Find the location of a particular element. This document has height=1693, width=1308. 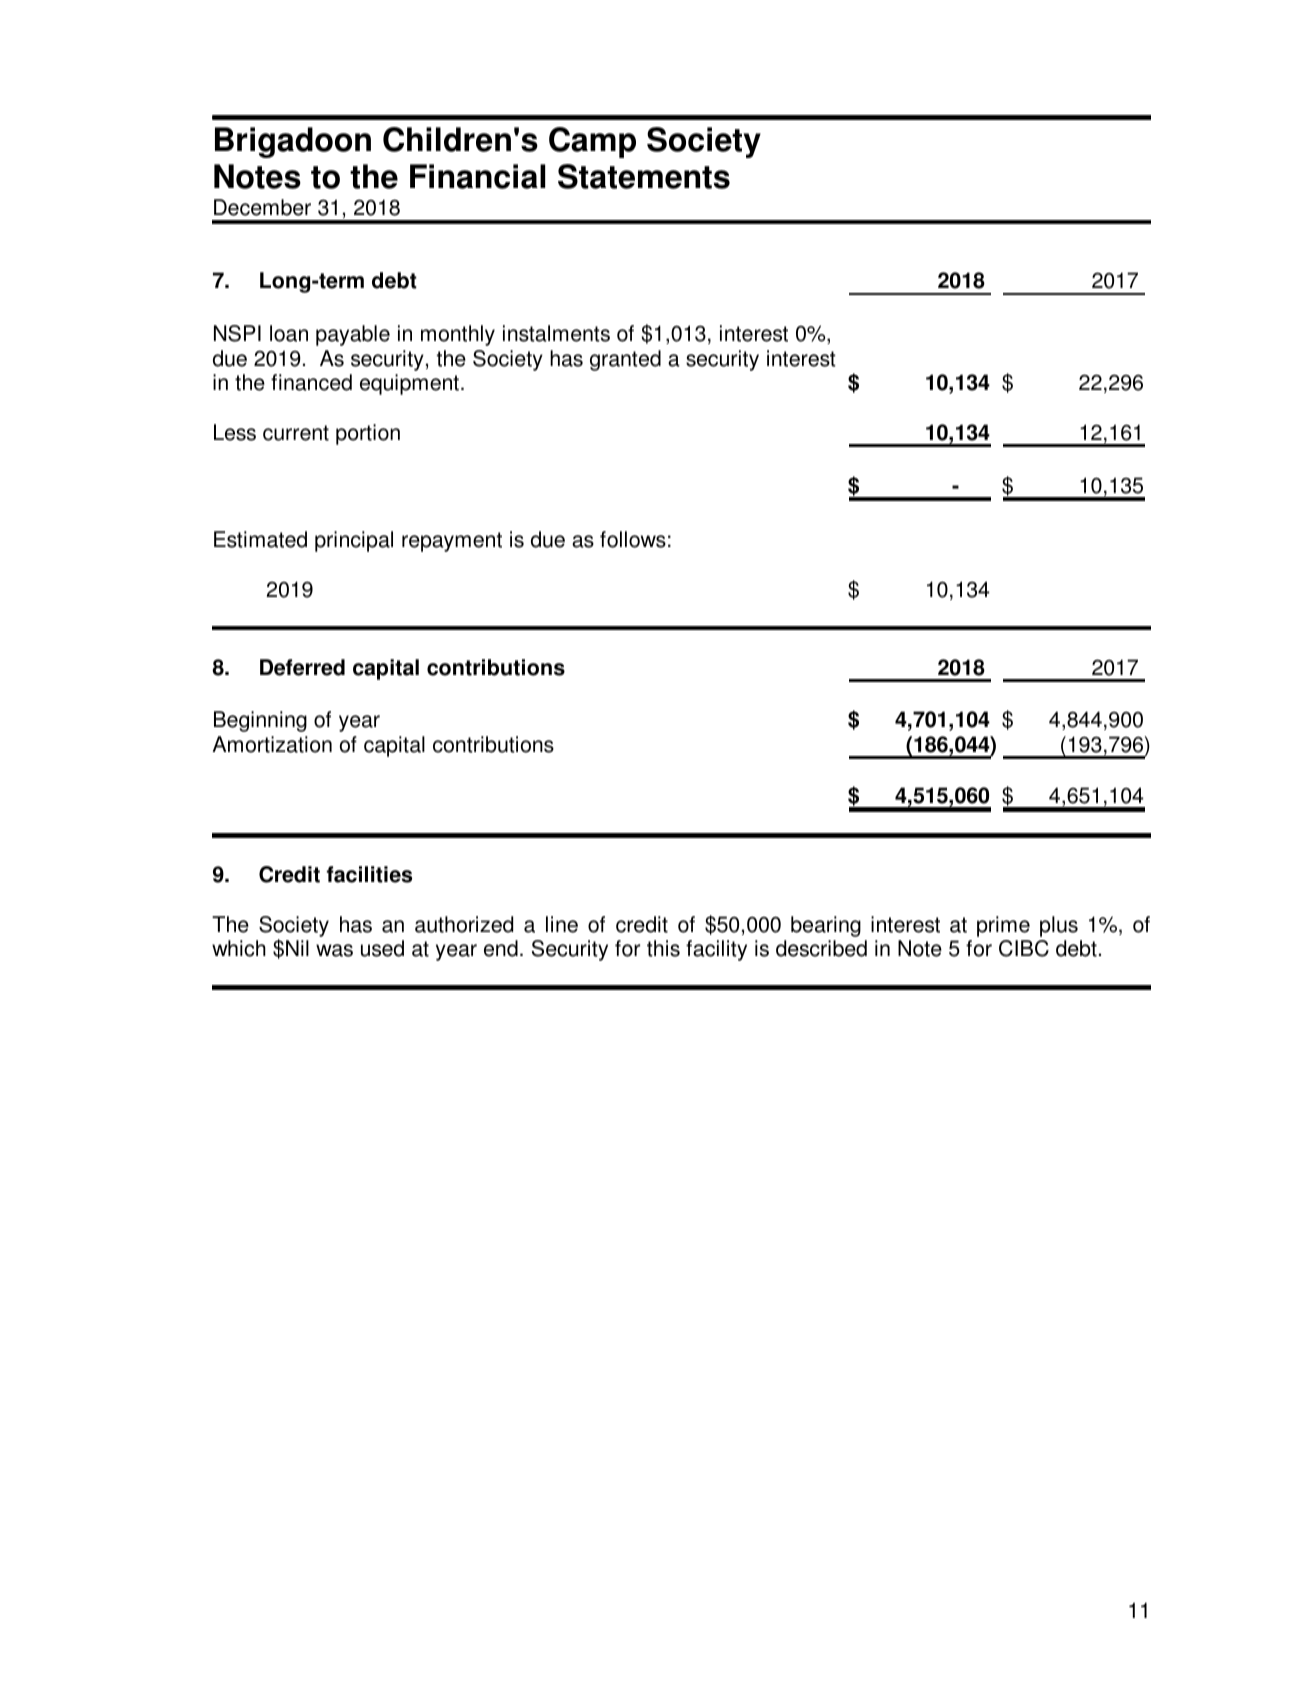

December is located at coordinates (262, 207).
